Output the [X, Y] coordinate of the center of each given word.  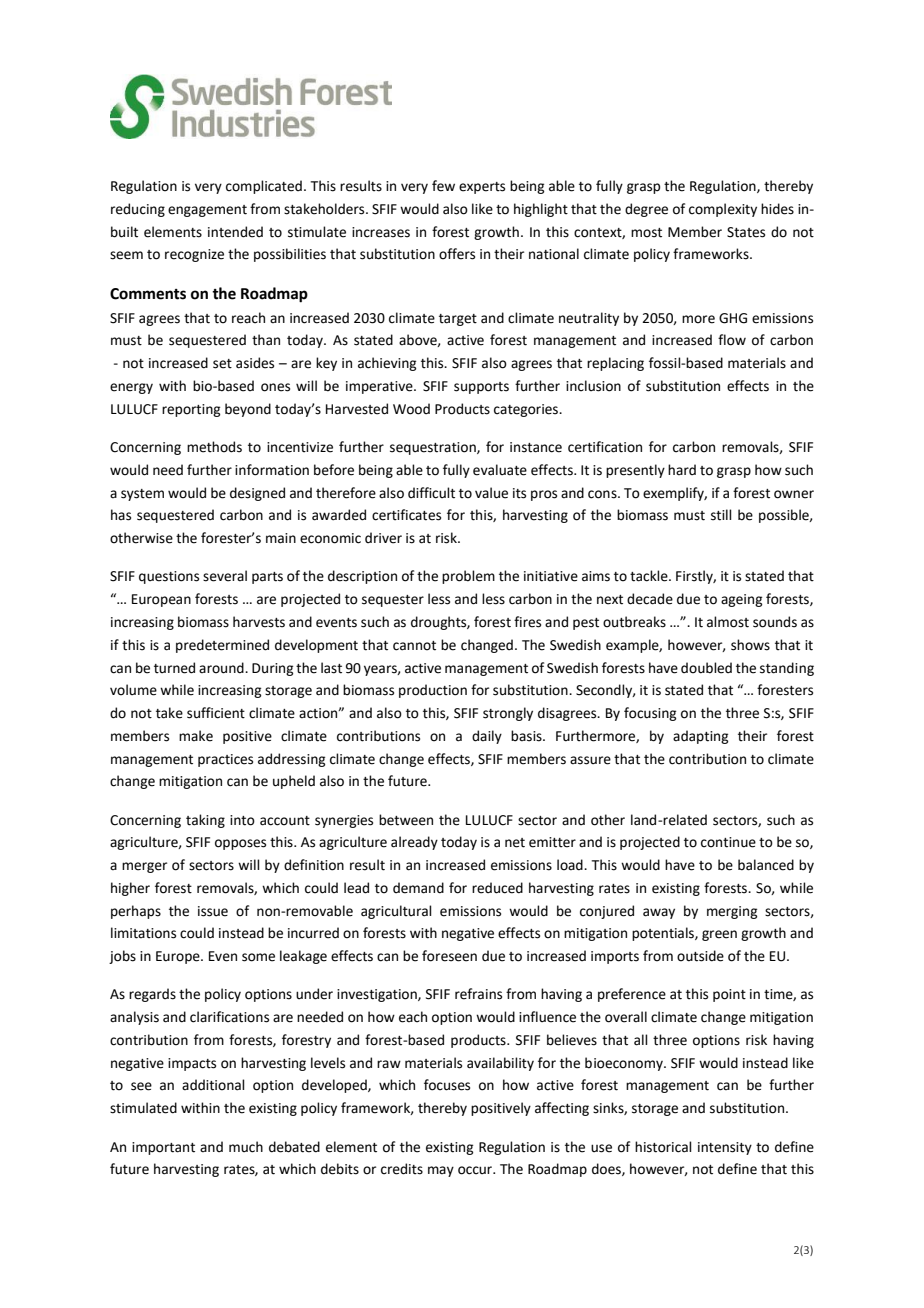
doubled [706, 668]
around [222, 668]
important [163, 1148]
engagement [207, 211]
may [441, 1171]
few [443, 186]
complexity [723, 210]
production [433, 691]
